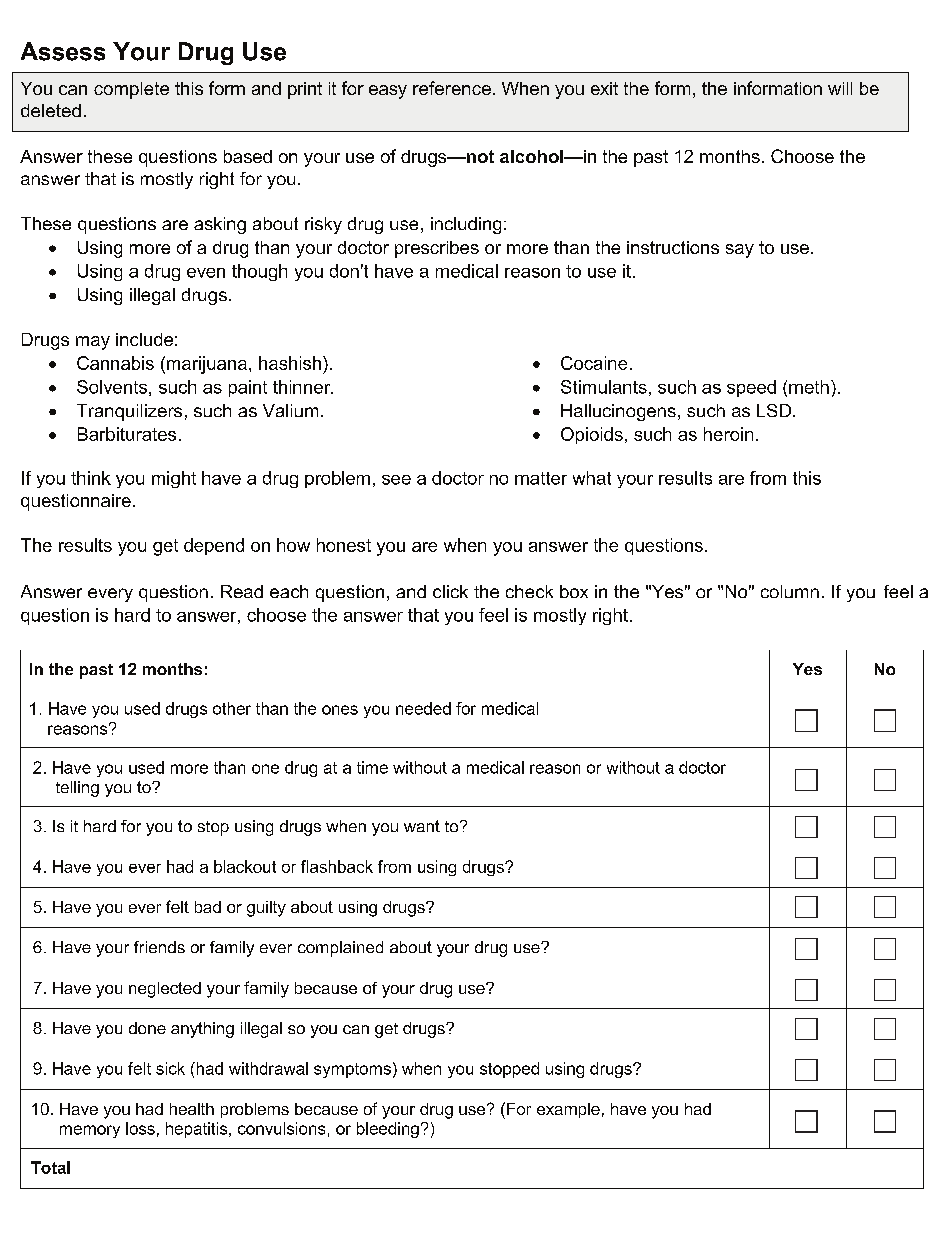  I want to click on example, so click(568, 1110).
